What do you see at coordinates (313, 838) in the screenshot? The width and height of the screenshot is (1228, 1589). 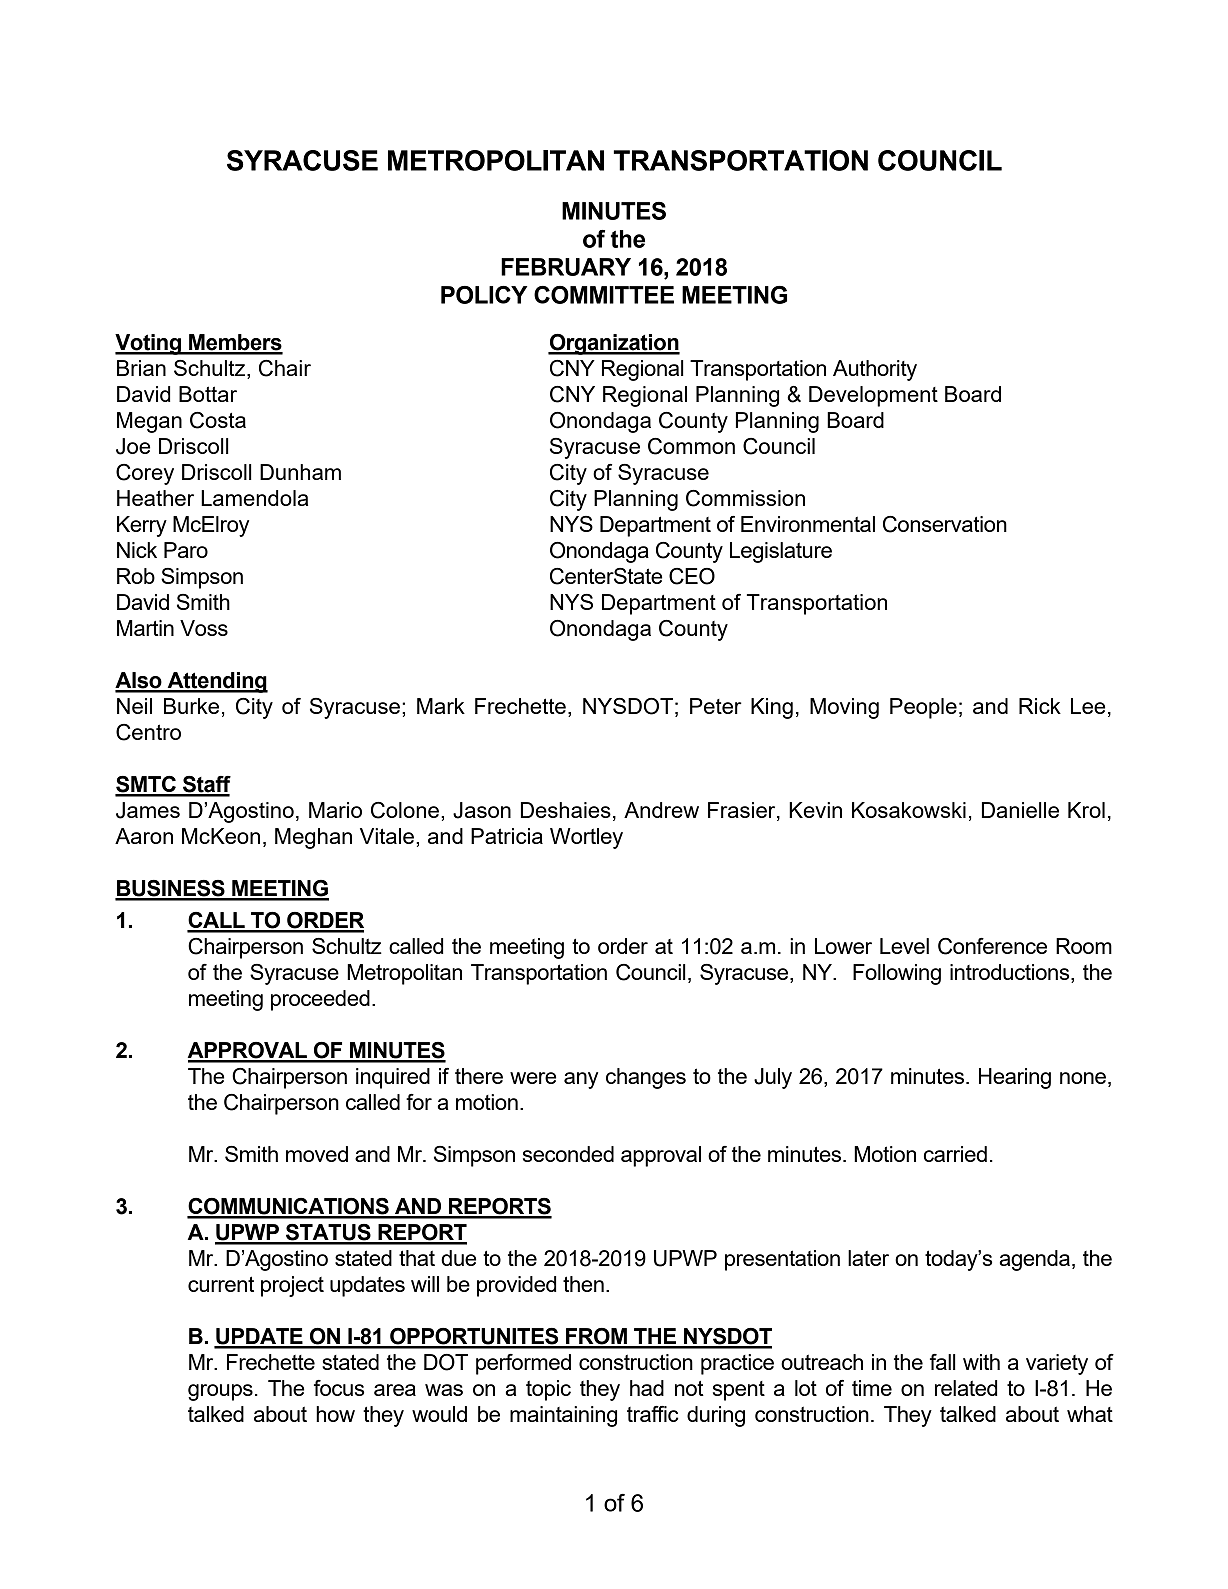 I see `Meghan` at bounding box center [313, 838].
